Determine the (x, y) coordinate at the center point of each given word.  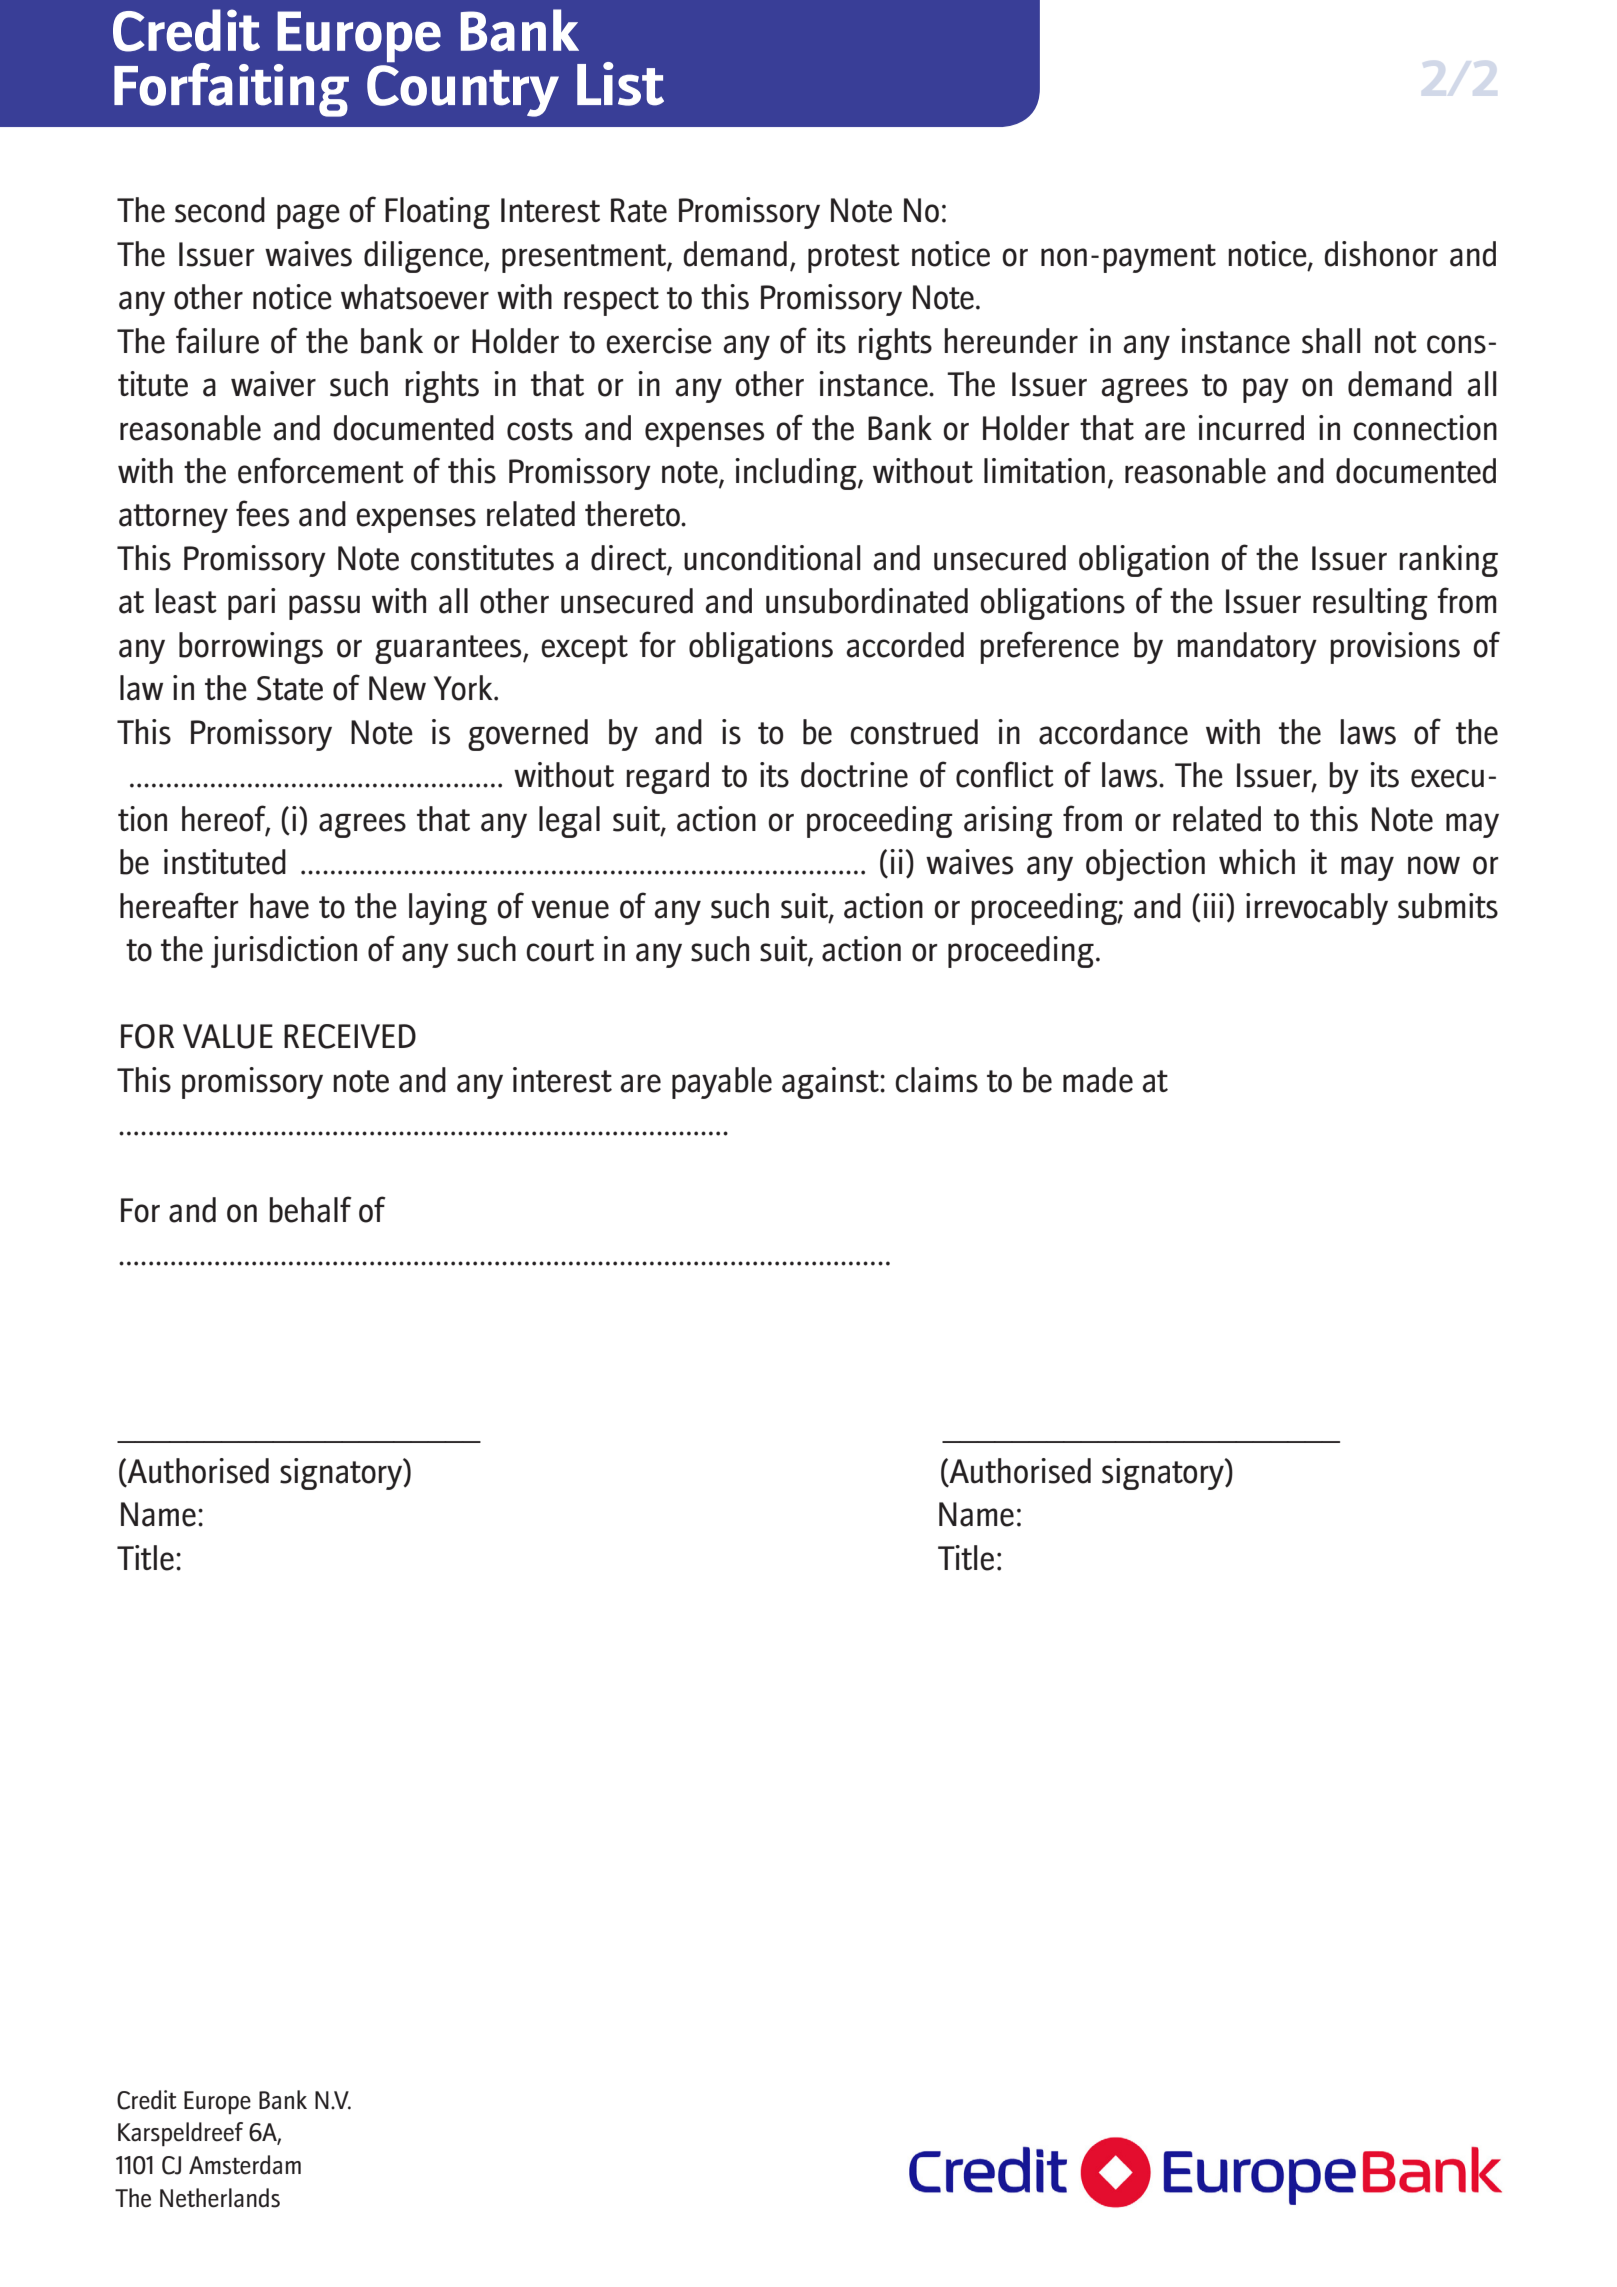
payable (722, 1083)
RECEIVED (350, 1036)
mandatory (1247, 648)
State (290, 688)
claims (936, 1080)
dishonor (1381, 254)
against (831, 1083)
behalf (310, 1209)
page (308, 216)
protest (854, 258)
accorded (905, 645)
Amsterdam (245, 2165)
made (1098, 1080)
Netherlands (220, 2198)
